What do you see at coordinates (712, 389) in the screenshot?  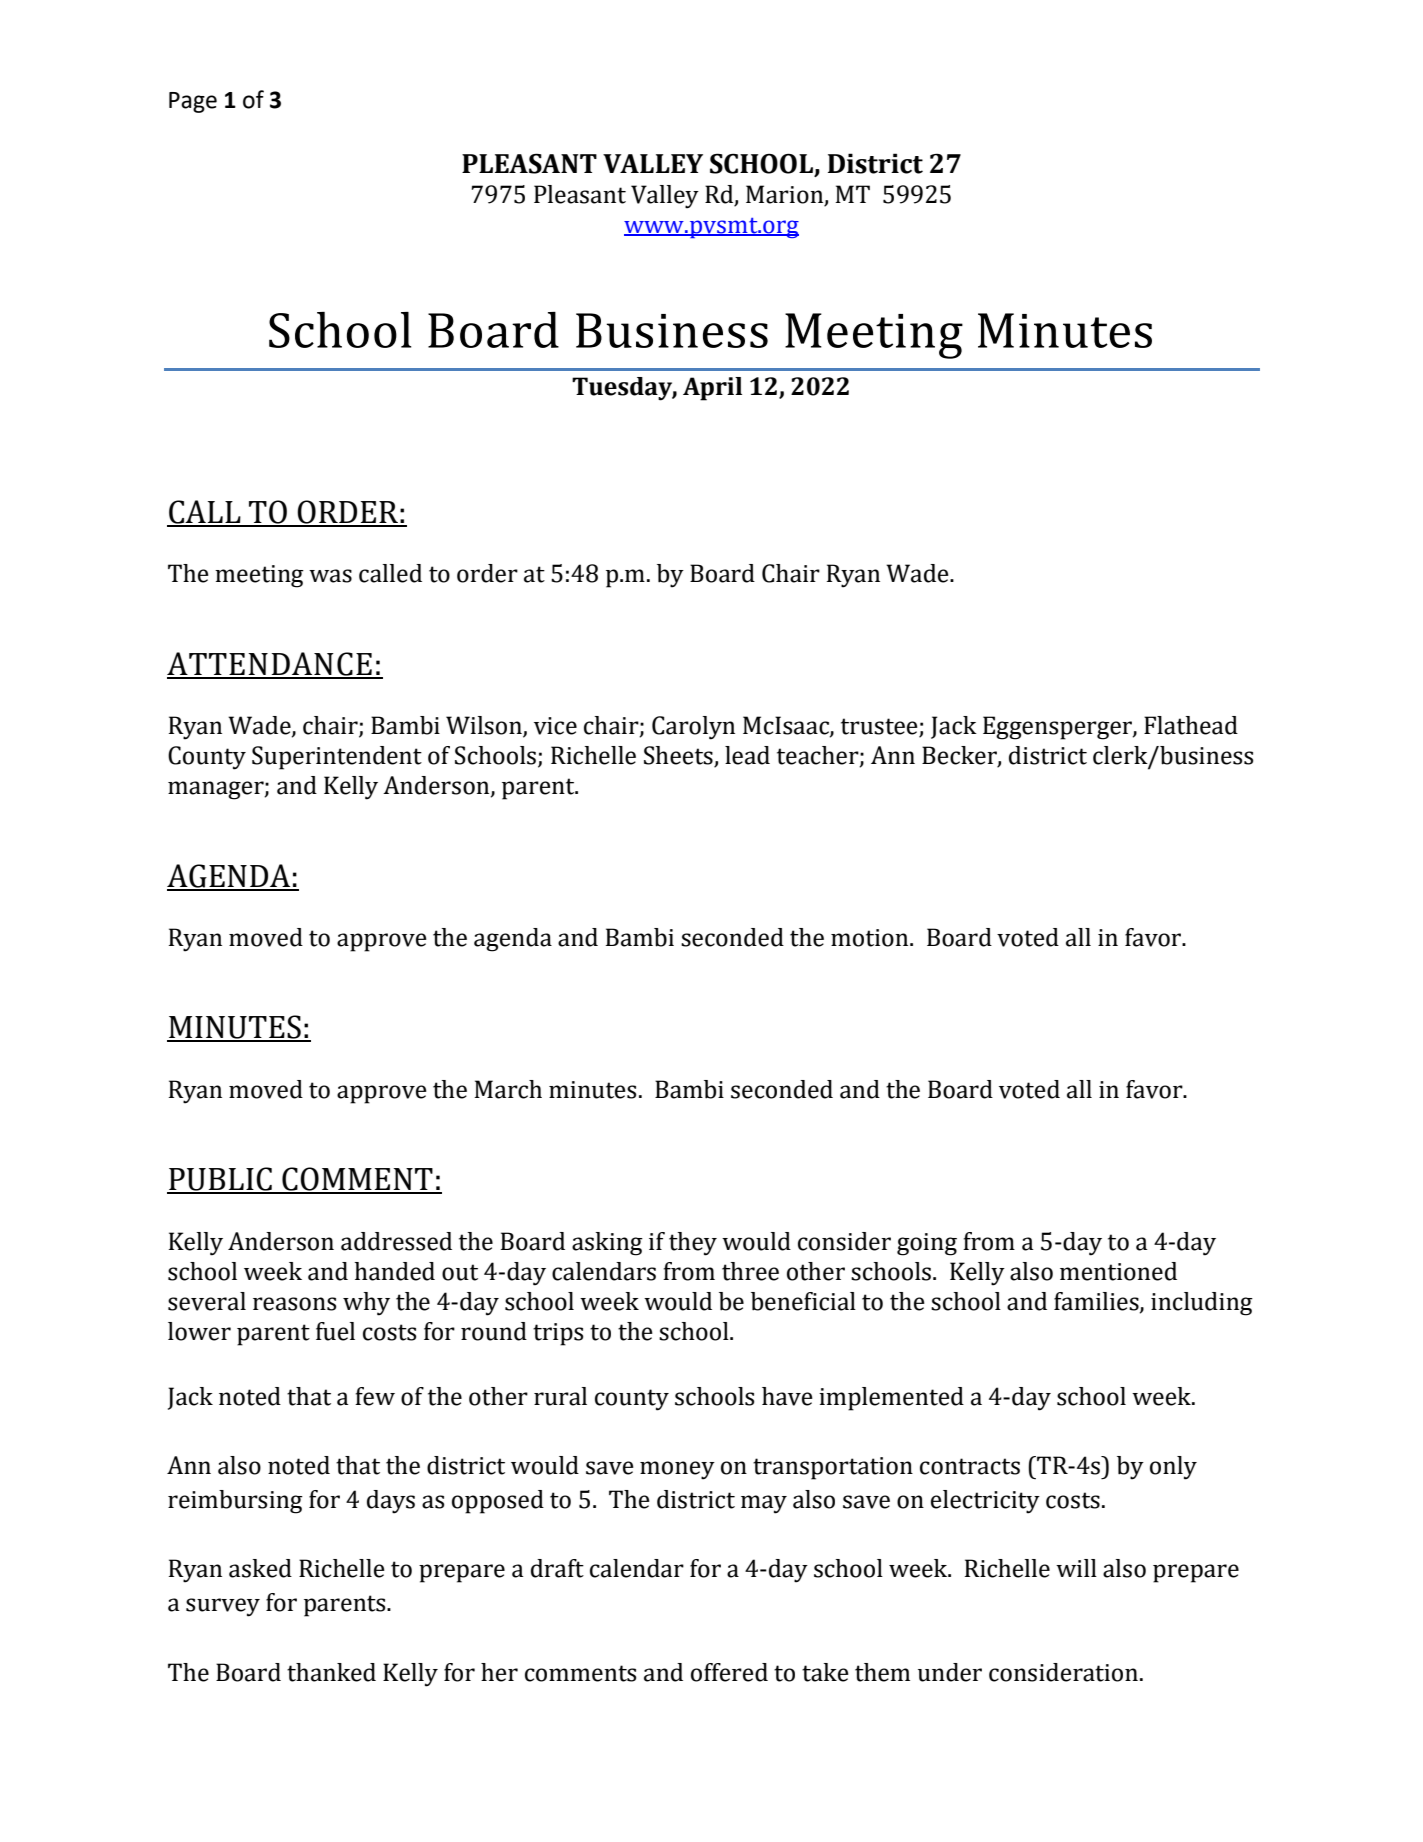 I see `April` at bounding box center [712, 389].
